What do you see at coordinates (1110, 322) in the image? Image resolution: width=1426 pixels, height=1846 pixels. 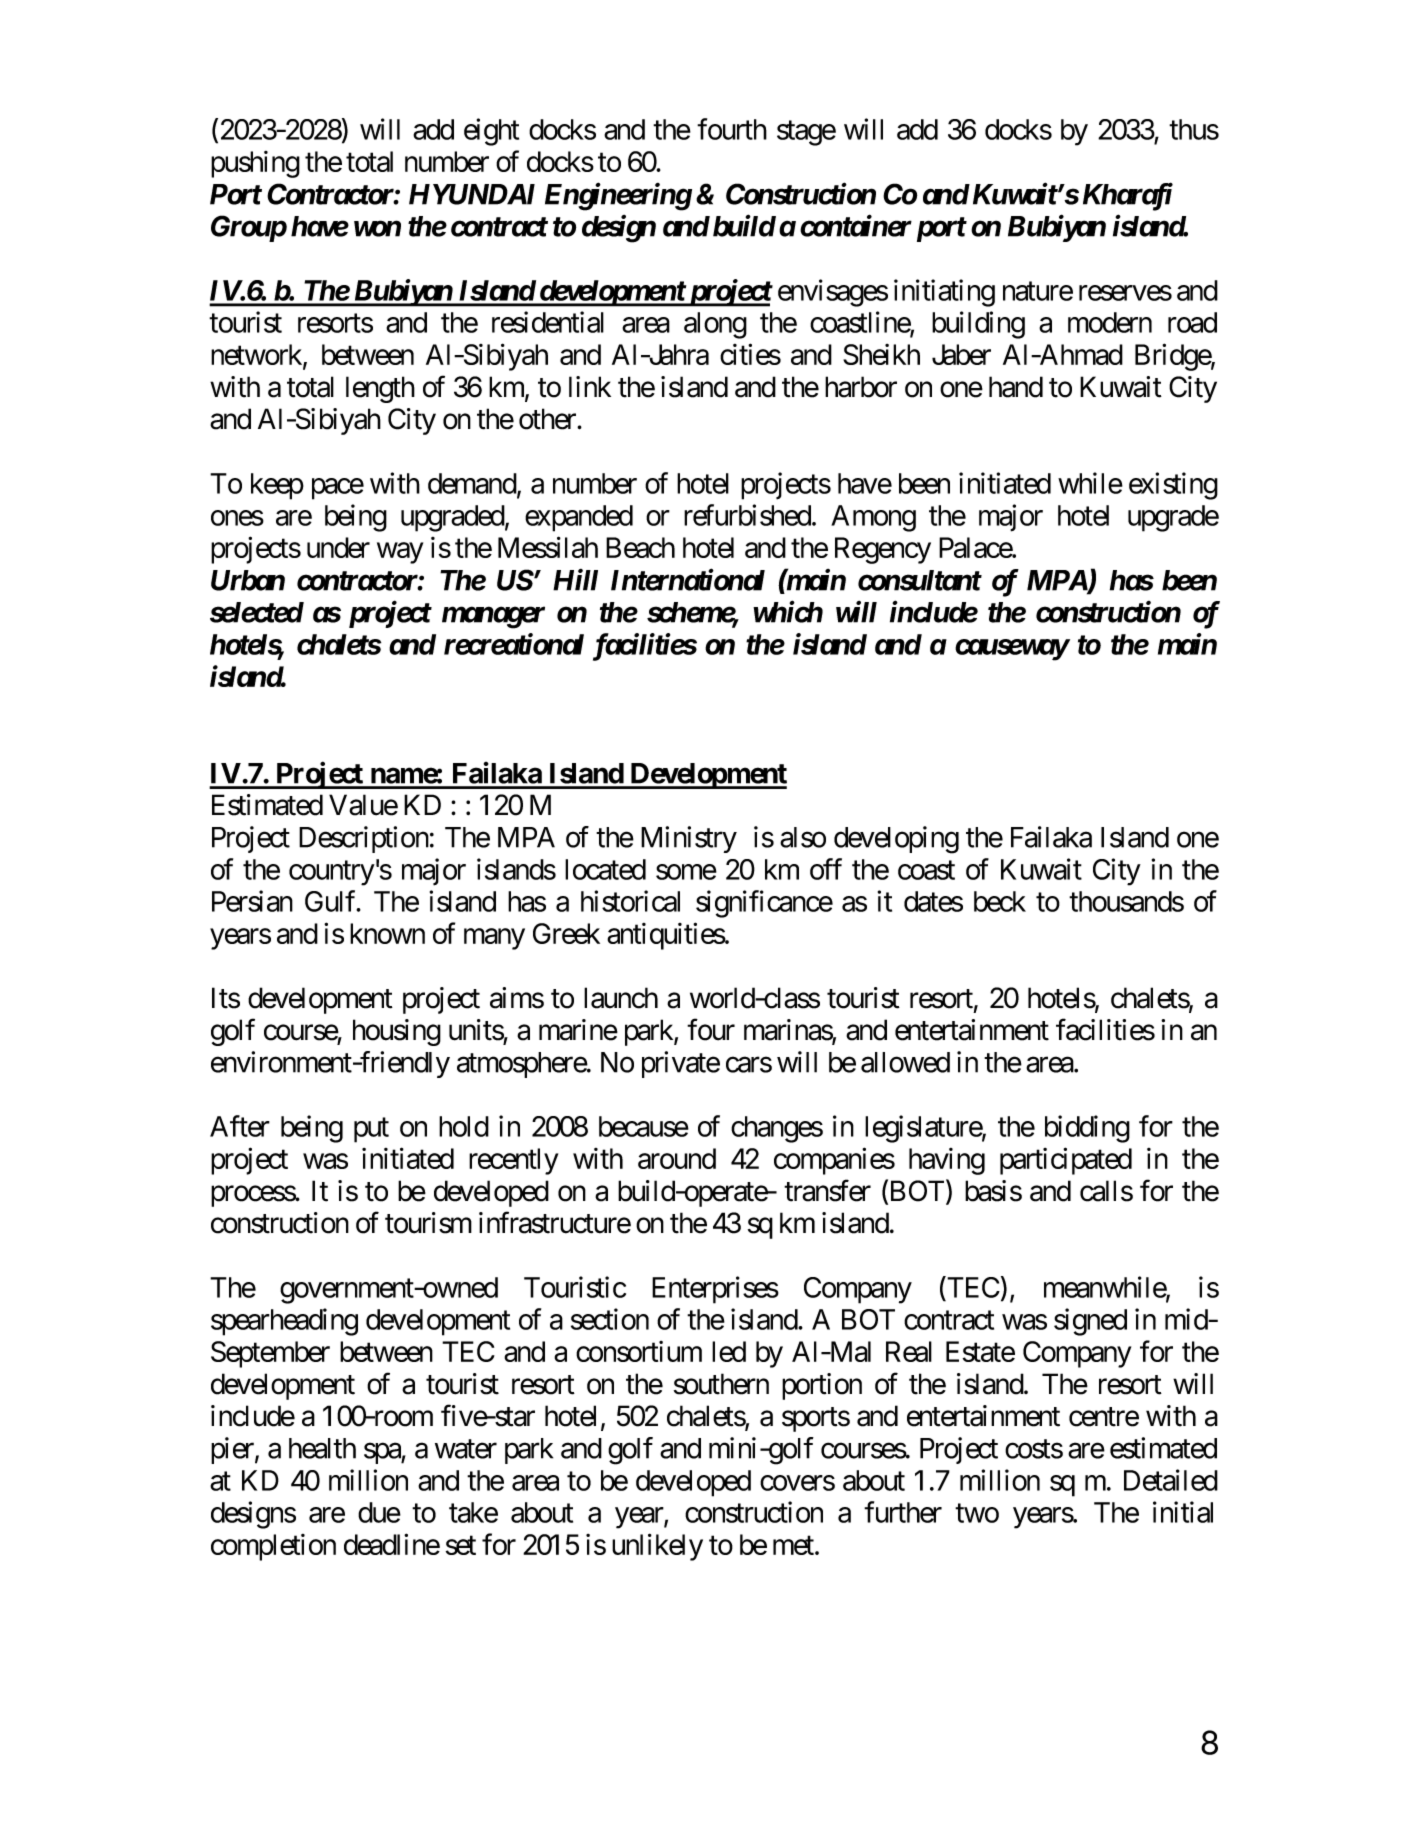 I see `modern` at bounding box center [1110, 322].
